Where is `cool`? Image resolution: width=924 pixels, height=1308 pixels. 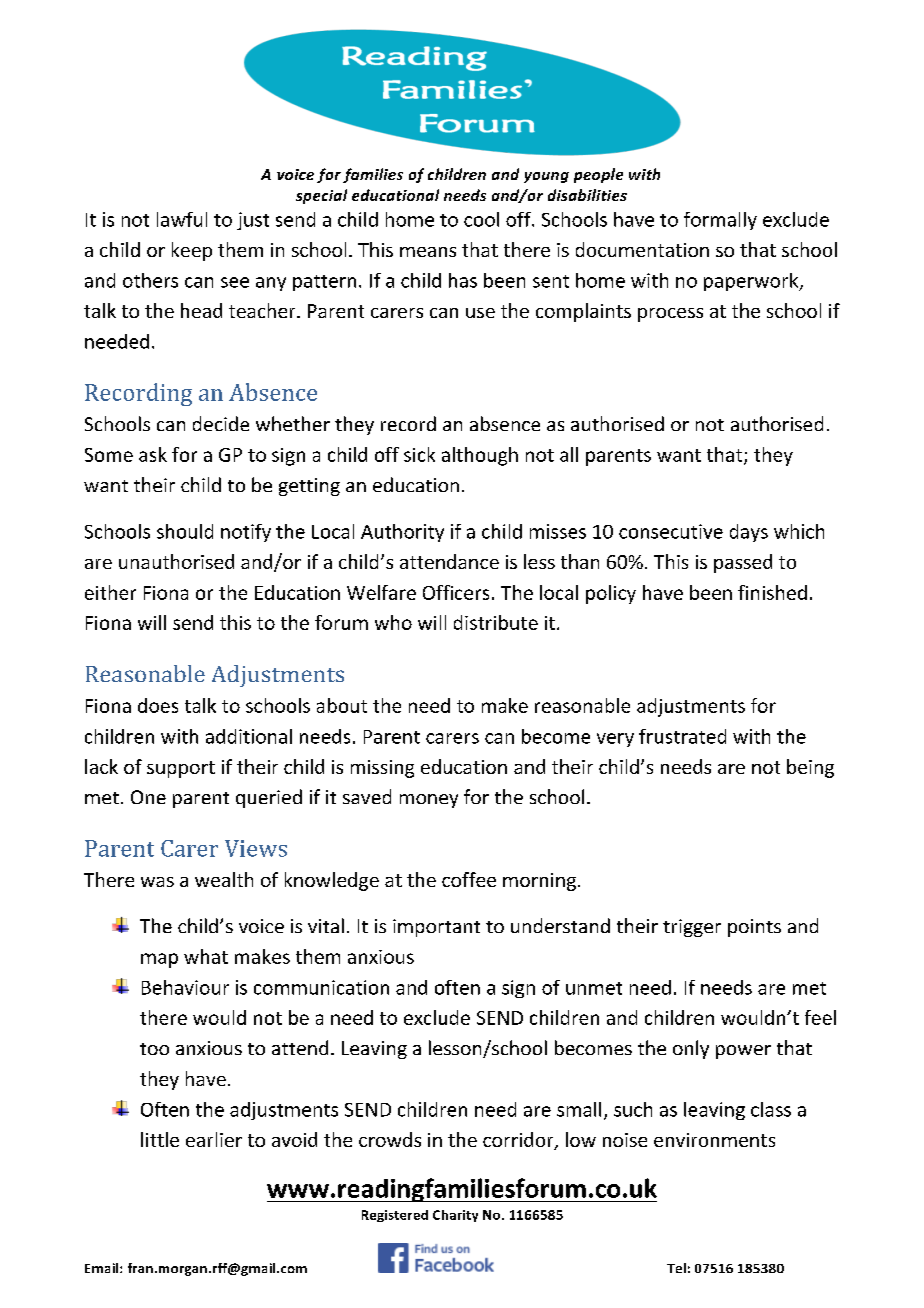
cool is located at coordinates (481, 219).
